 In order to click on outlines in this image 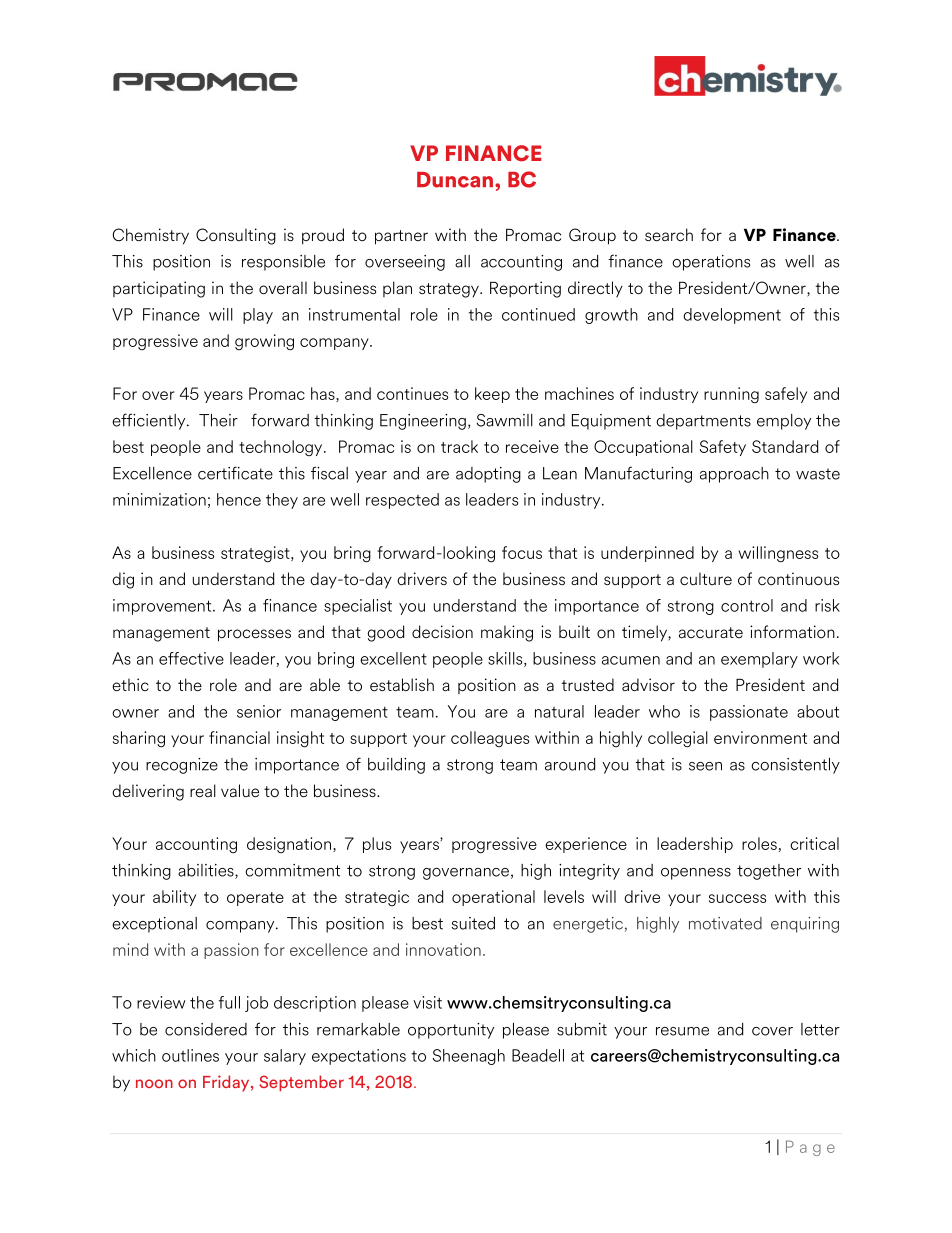, I will do `click(190, 1055)`.
